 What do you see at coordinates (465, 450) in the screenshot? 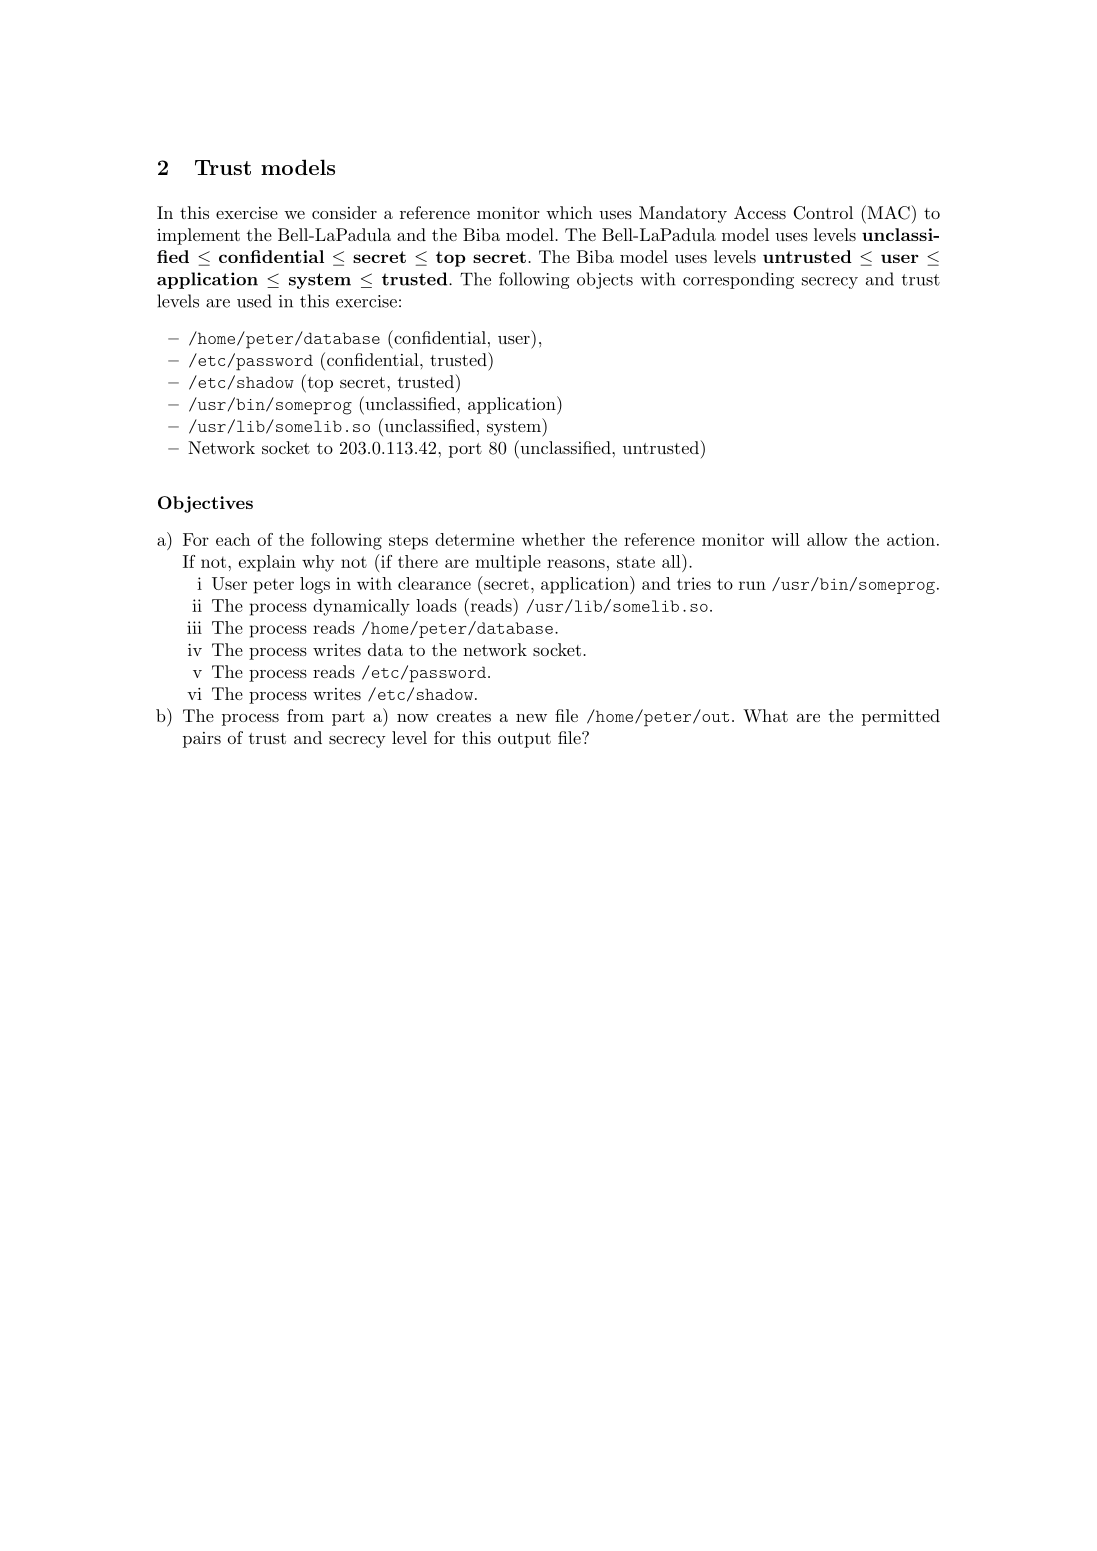
I see `port` at bounding box center [465, 450].
